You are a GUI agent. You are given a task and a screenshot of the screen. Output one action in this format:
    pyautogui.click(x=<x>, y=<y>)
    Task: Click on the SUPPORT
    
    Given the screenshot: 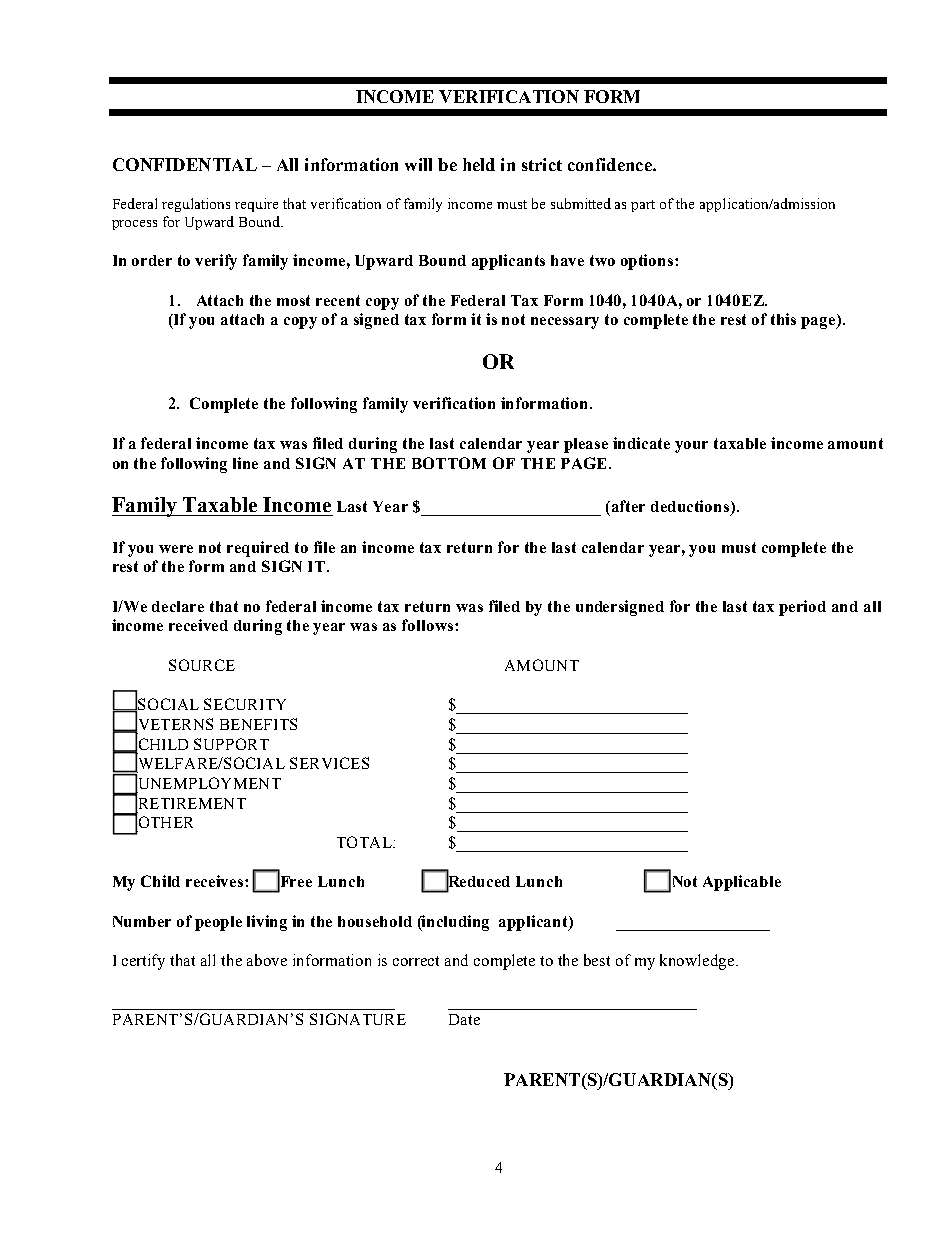 What is the action you would take?
    pyautogui.click(x=231, y=744)
